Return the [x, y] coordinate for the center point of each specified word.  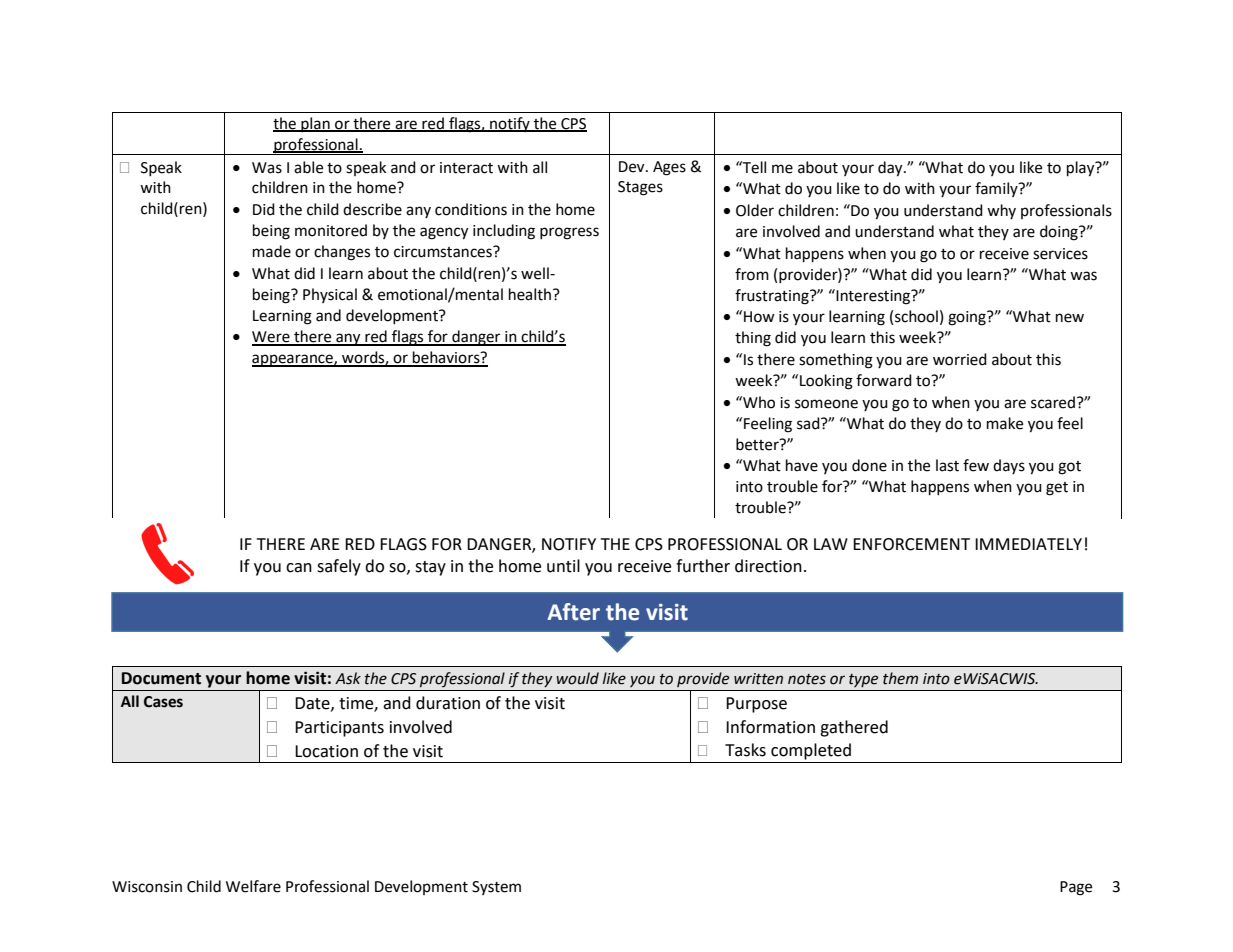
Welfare [253, 886]
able [308, 167]
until [563, 566]
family [997, 189]
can [299, 568]
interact [466, 168]
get [1057, 489]
